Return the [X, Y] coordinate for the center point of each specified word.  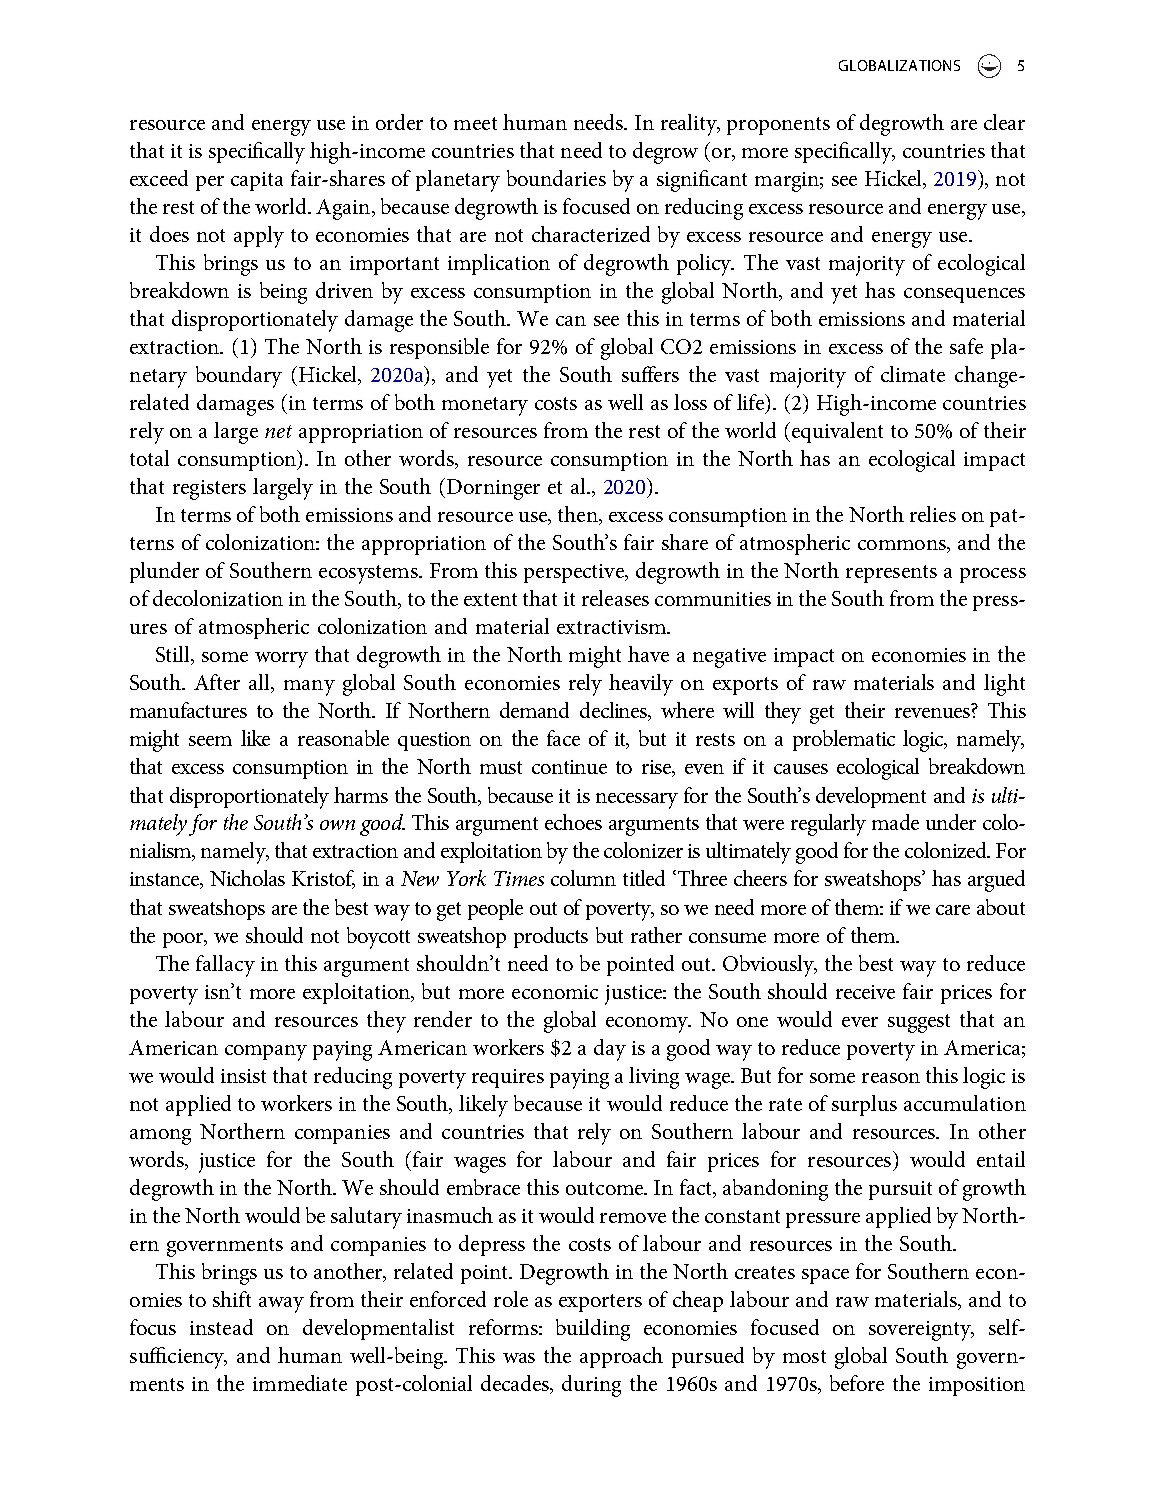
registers [209, 490]
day [610, 1050]
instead [221, 1327]
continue [569, 767]
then [579, 515]
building [593, 1330]
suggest [919, 1023]
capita [257, 181]
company [266, 1053]
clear [1004, 122]
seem [210, 741]
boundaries [556, 178]
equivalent [837, 432]
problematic [844, 740]
